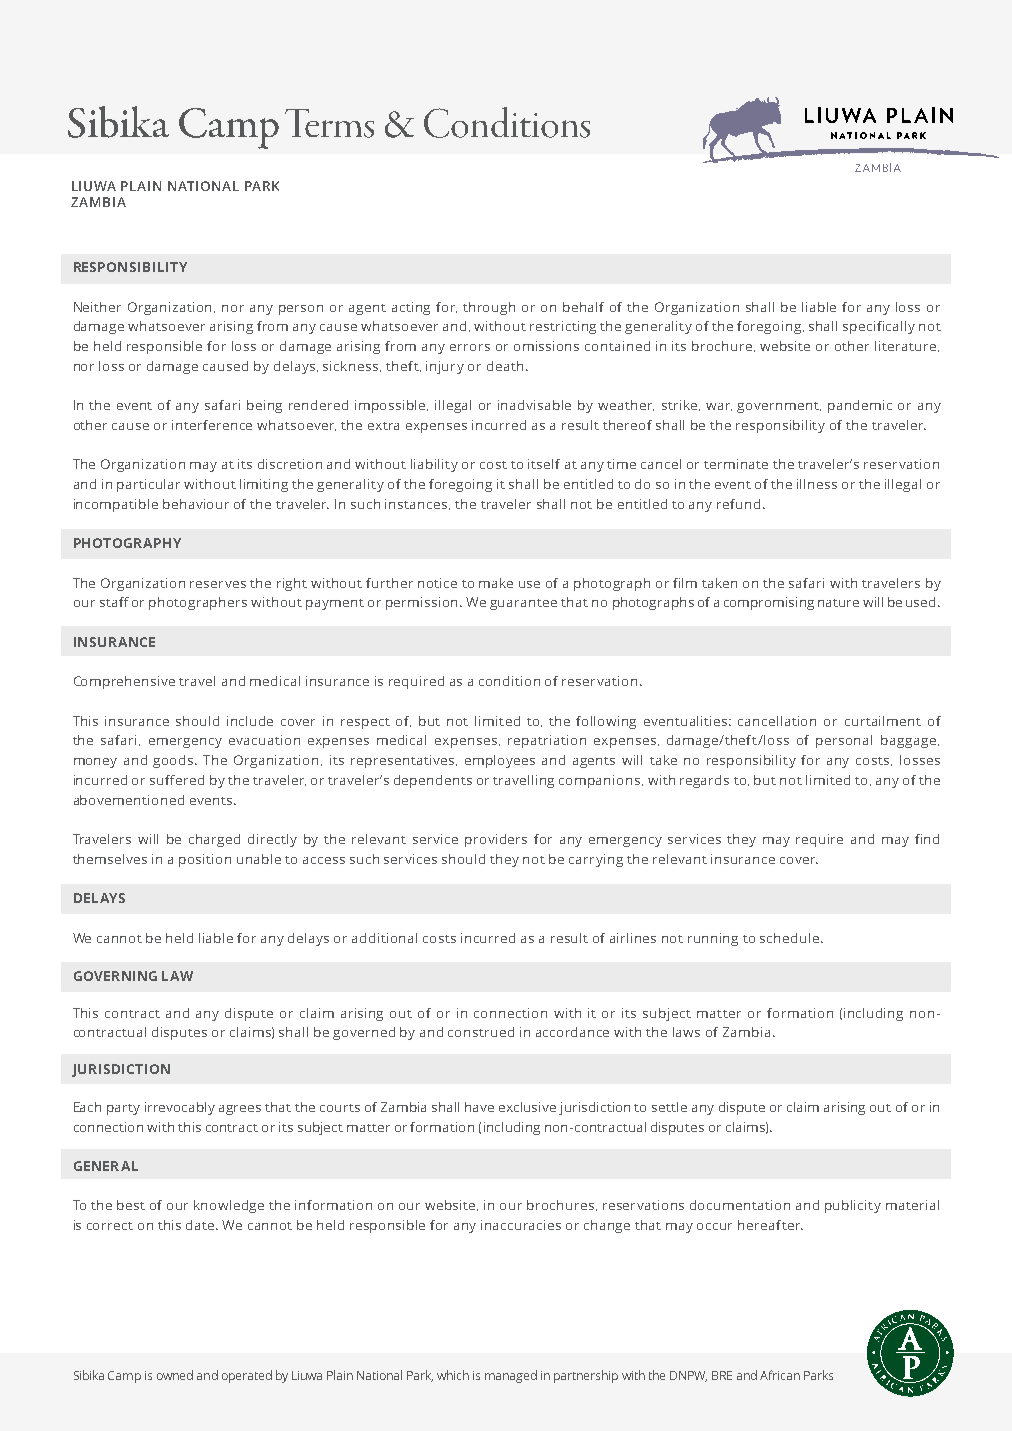 Image resolution: width=1012 pixels, height=1431 pixels. Describe the element at coordinates (879, 327) in the screenshot. I see `specifically` at that location.
